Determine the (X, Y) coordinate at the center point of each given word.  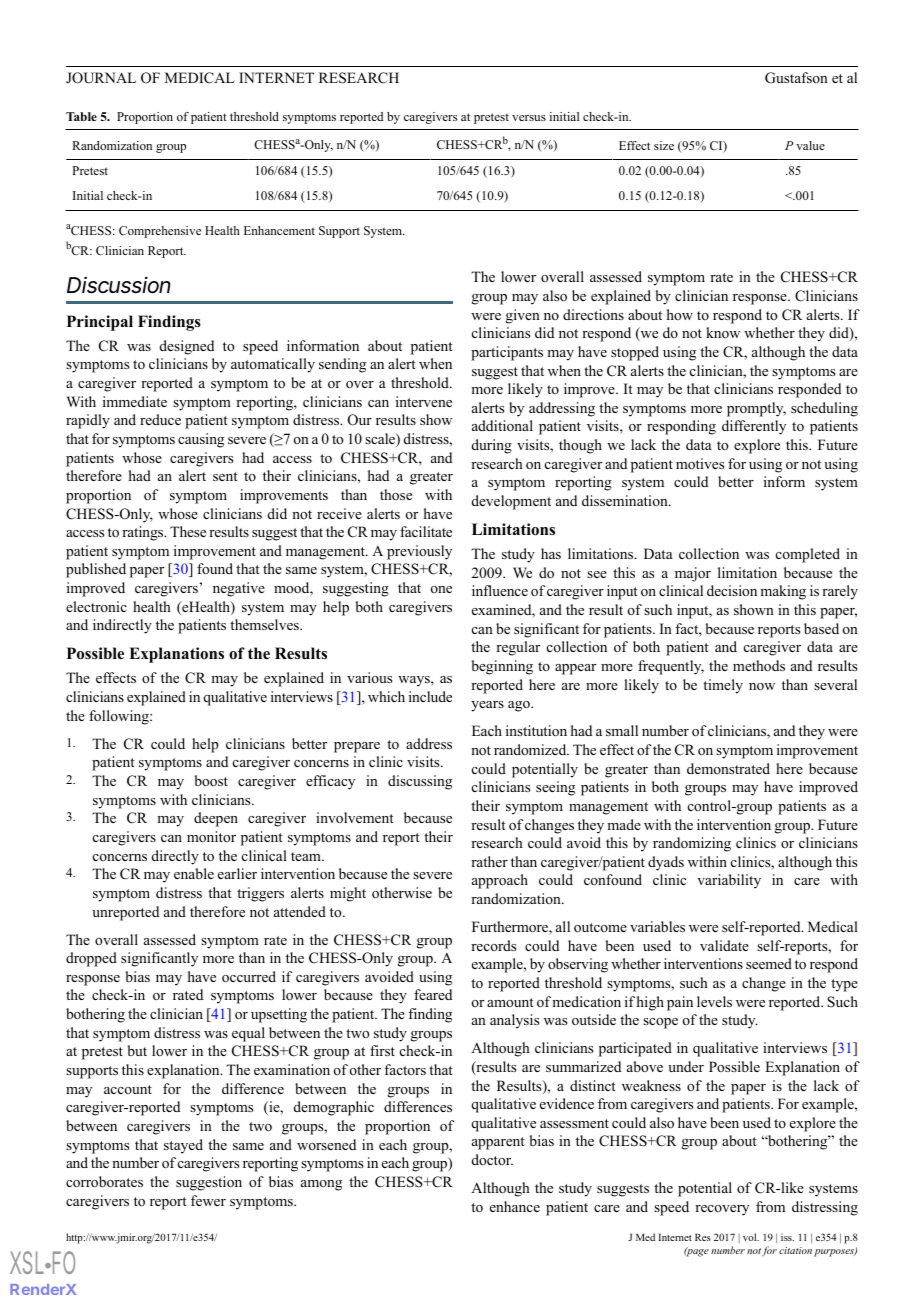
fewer (208, 1200)
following (120, 717)
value (810, 145)
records (493, 945)
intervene (424, 401)
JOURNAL (101, 78)
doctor (492, 1159)
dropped (91, 959)
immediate (135, 401)
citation (795, 1250)
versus (529, 118)
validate (724, 945)
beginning (502, 667)
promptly (756, 409)
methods (759, 666)
